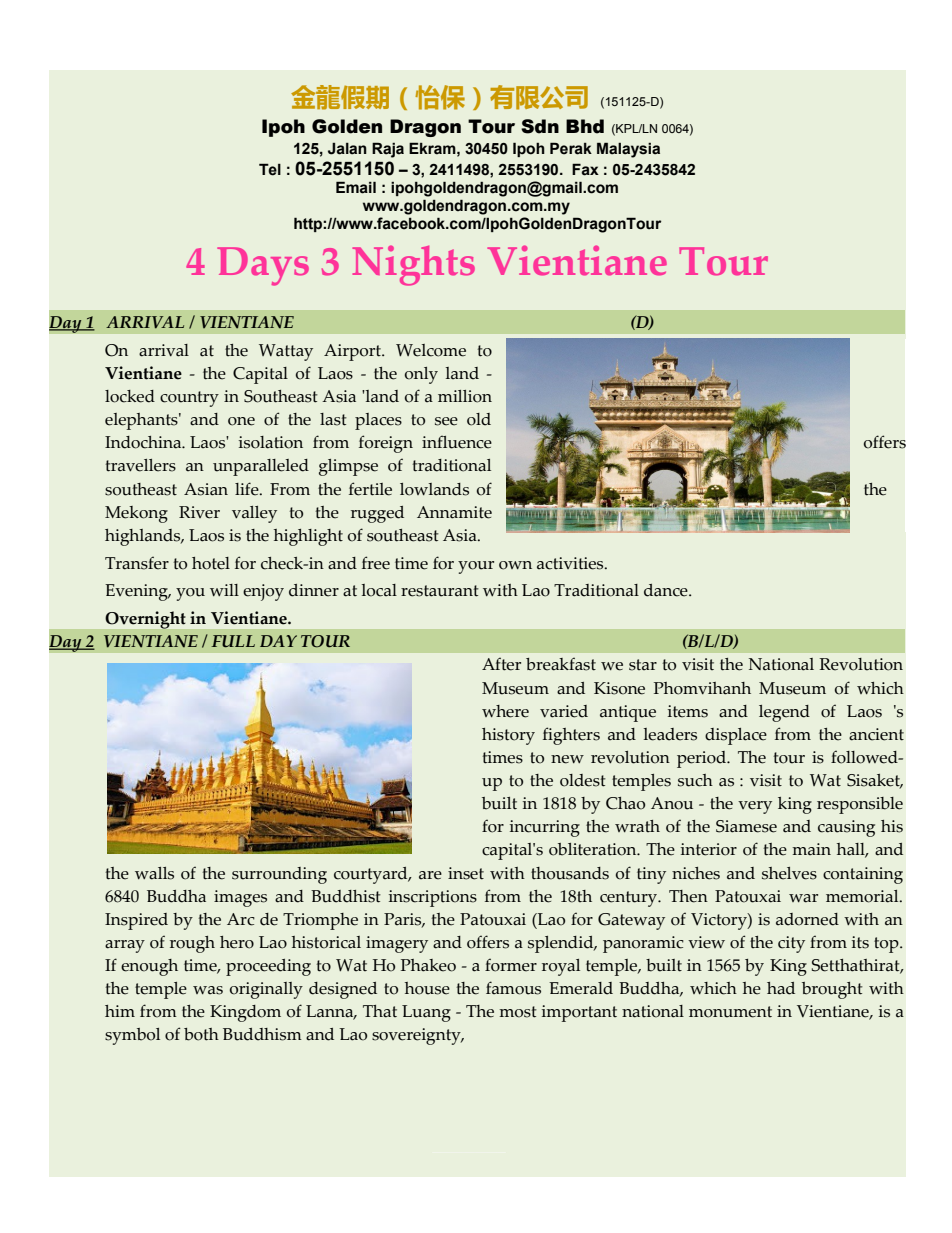 This page has height=1233, width=952. I want to click on where, so click(505, 711).
